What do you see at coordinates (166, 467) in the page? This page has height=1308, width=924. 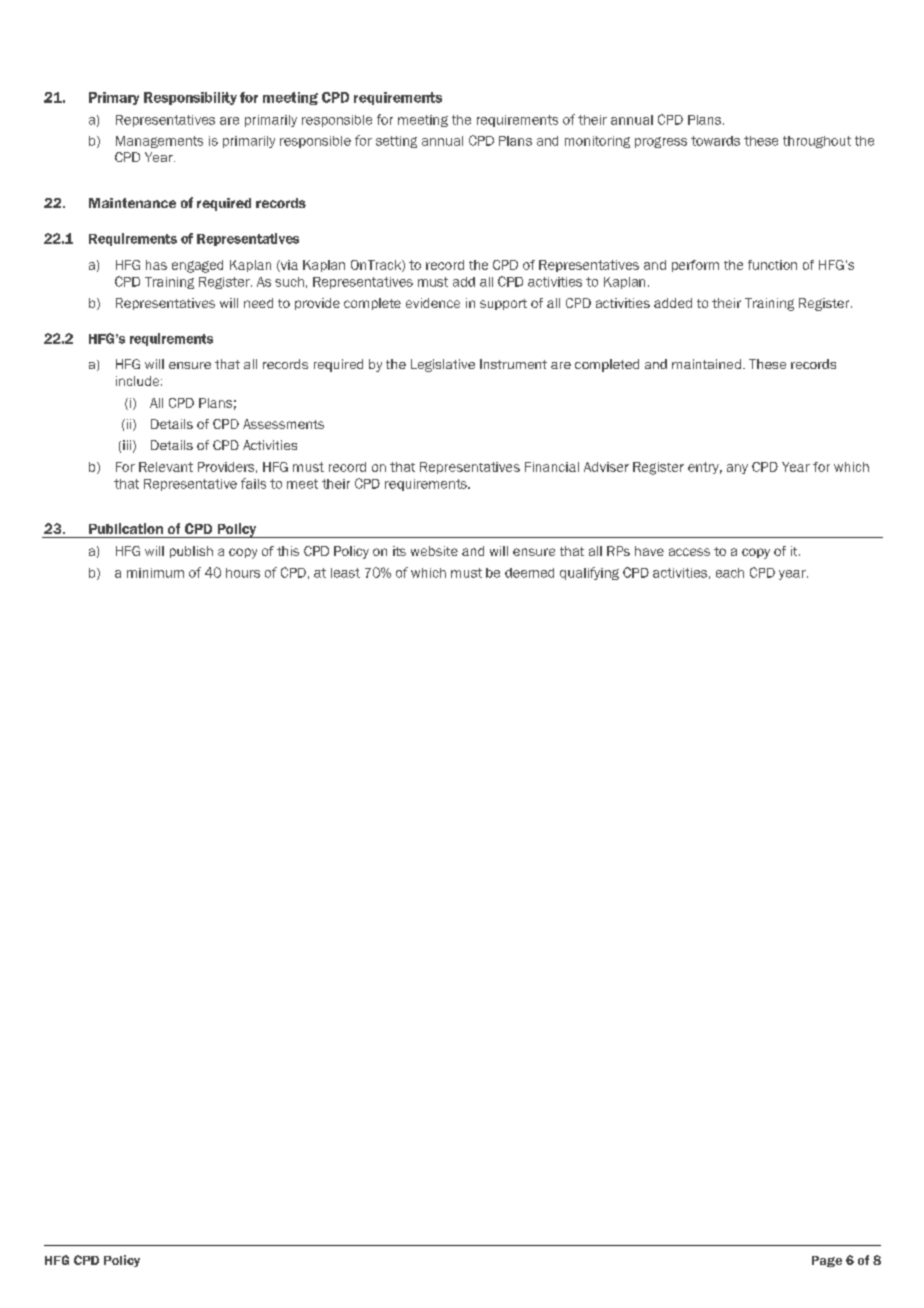 I see `Relevant` at bounding box center [166, 467].
